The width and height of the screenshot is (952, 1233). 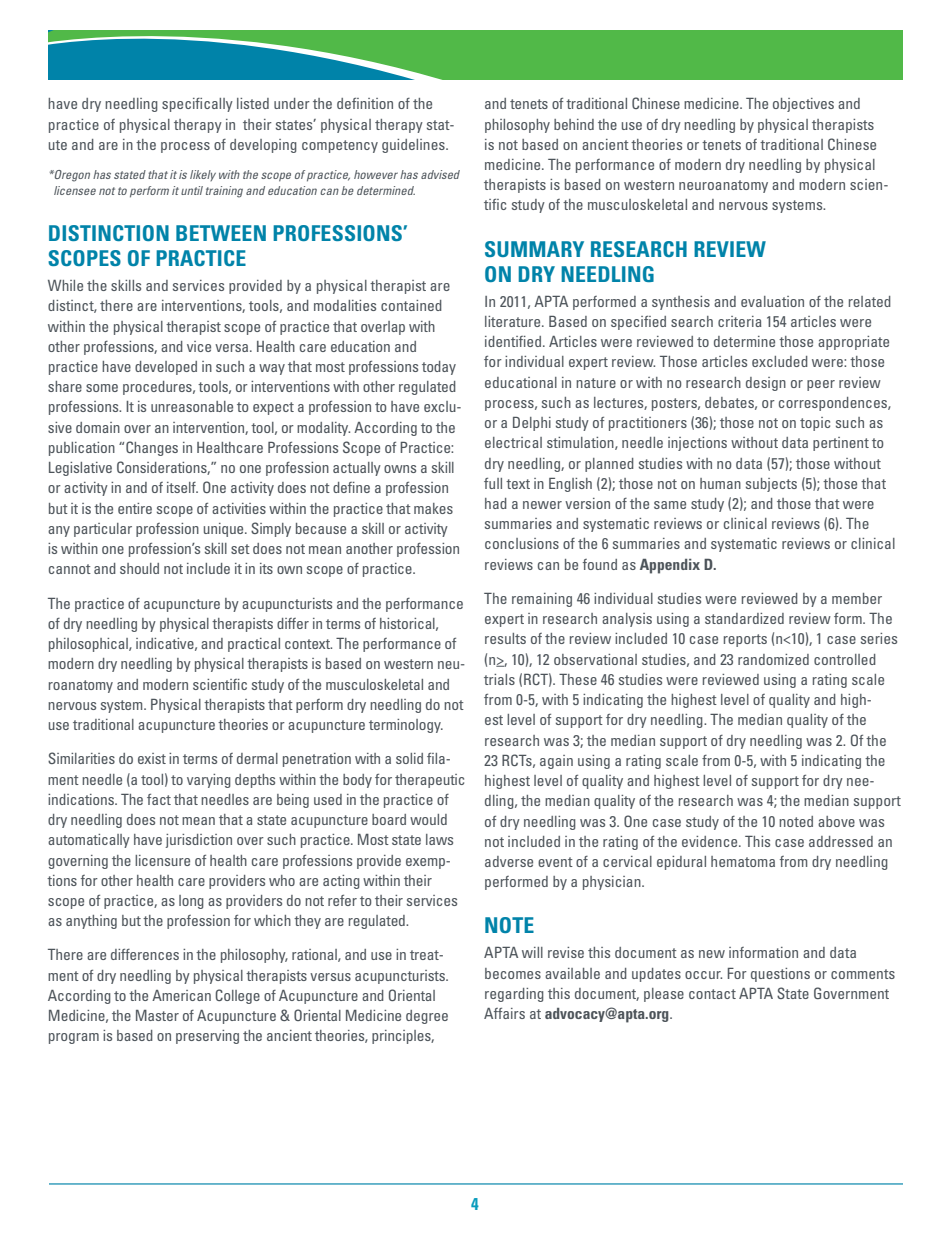 I want to click on objectives, so click(x=803, y=105).
